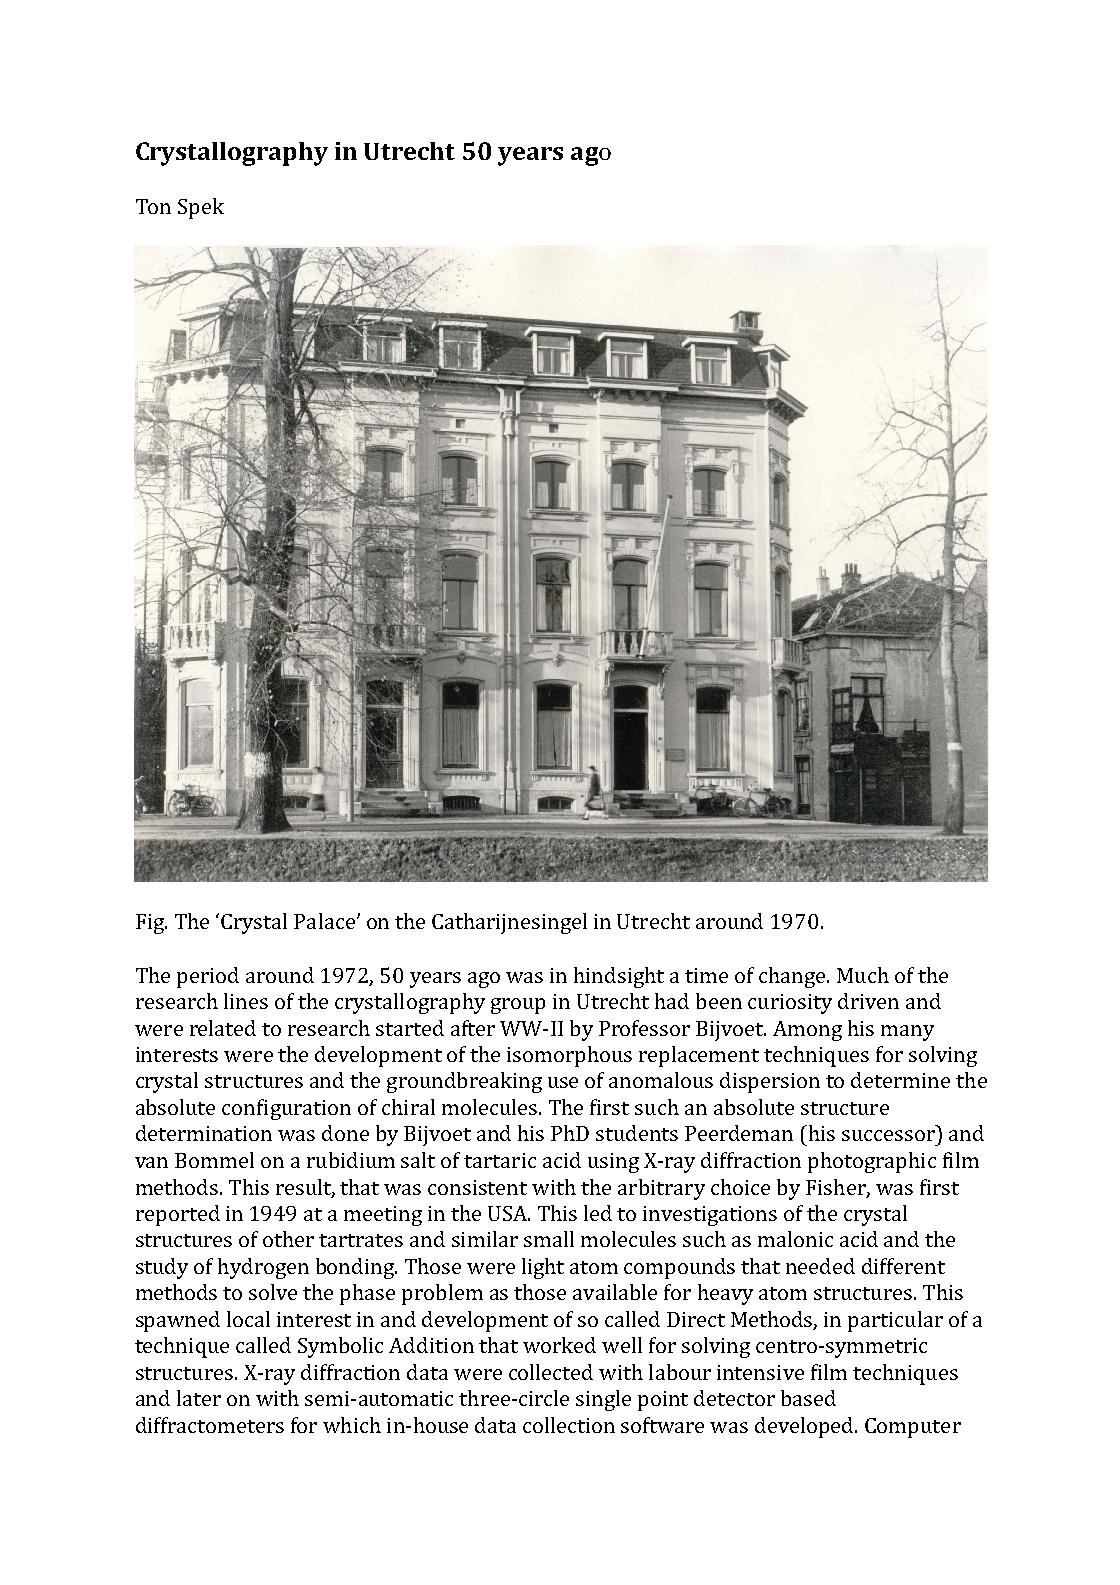 Image resolution: width=1120 pixels, height=1585 pixels. Describe the element at coordinates (790, 1004) in the page. I see `curiosity` at that location.
